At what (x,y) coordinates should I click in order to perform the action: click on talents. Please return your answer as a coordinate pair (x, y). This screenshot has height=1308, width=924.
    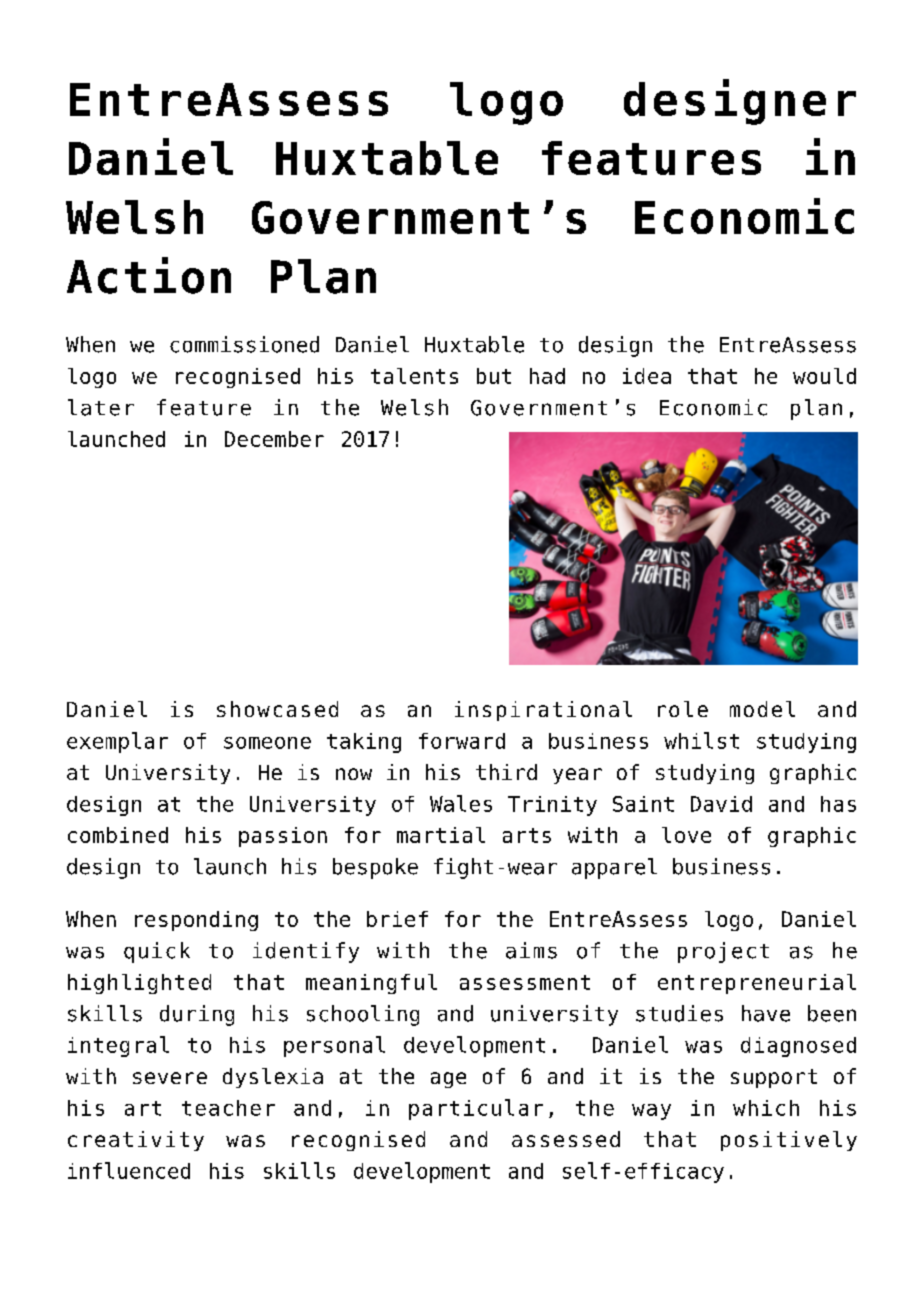
    Looking at the image, I should click on (414, 376).
